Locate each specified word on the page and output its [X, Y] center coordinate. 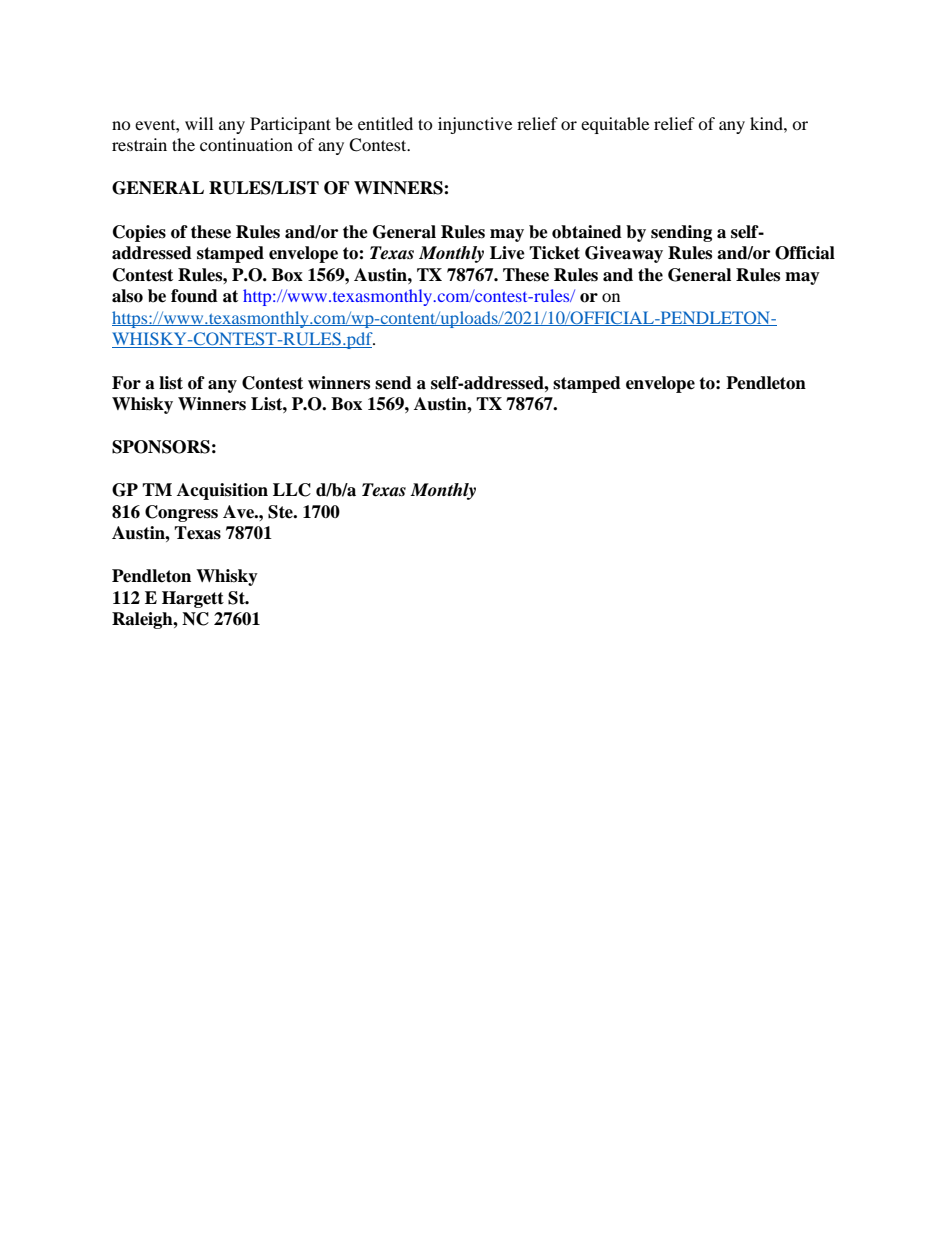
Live [507, 253]
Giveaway [624, 254]
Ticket [554, 253]
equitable [615, 125]
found [194, 296]
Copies [139, 233]
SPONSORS [161, 447]
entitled [385, 123]
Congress [181, 513]
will [199, 123]
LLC [292, 490]
